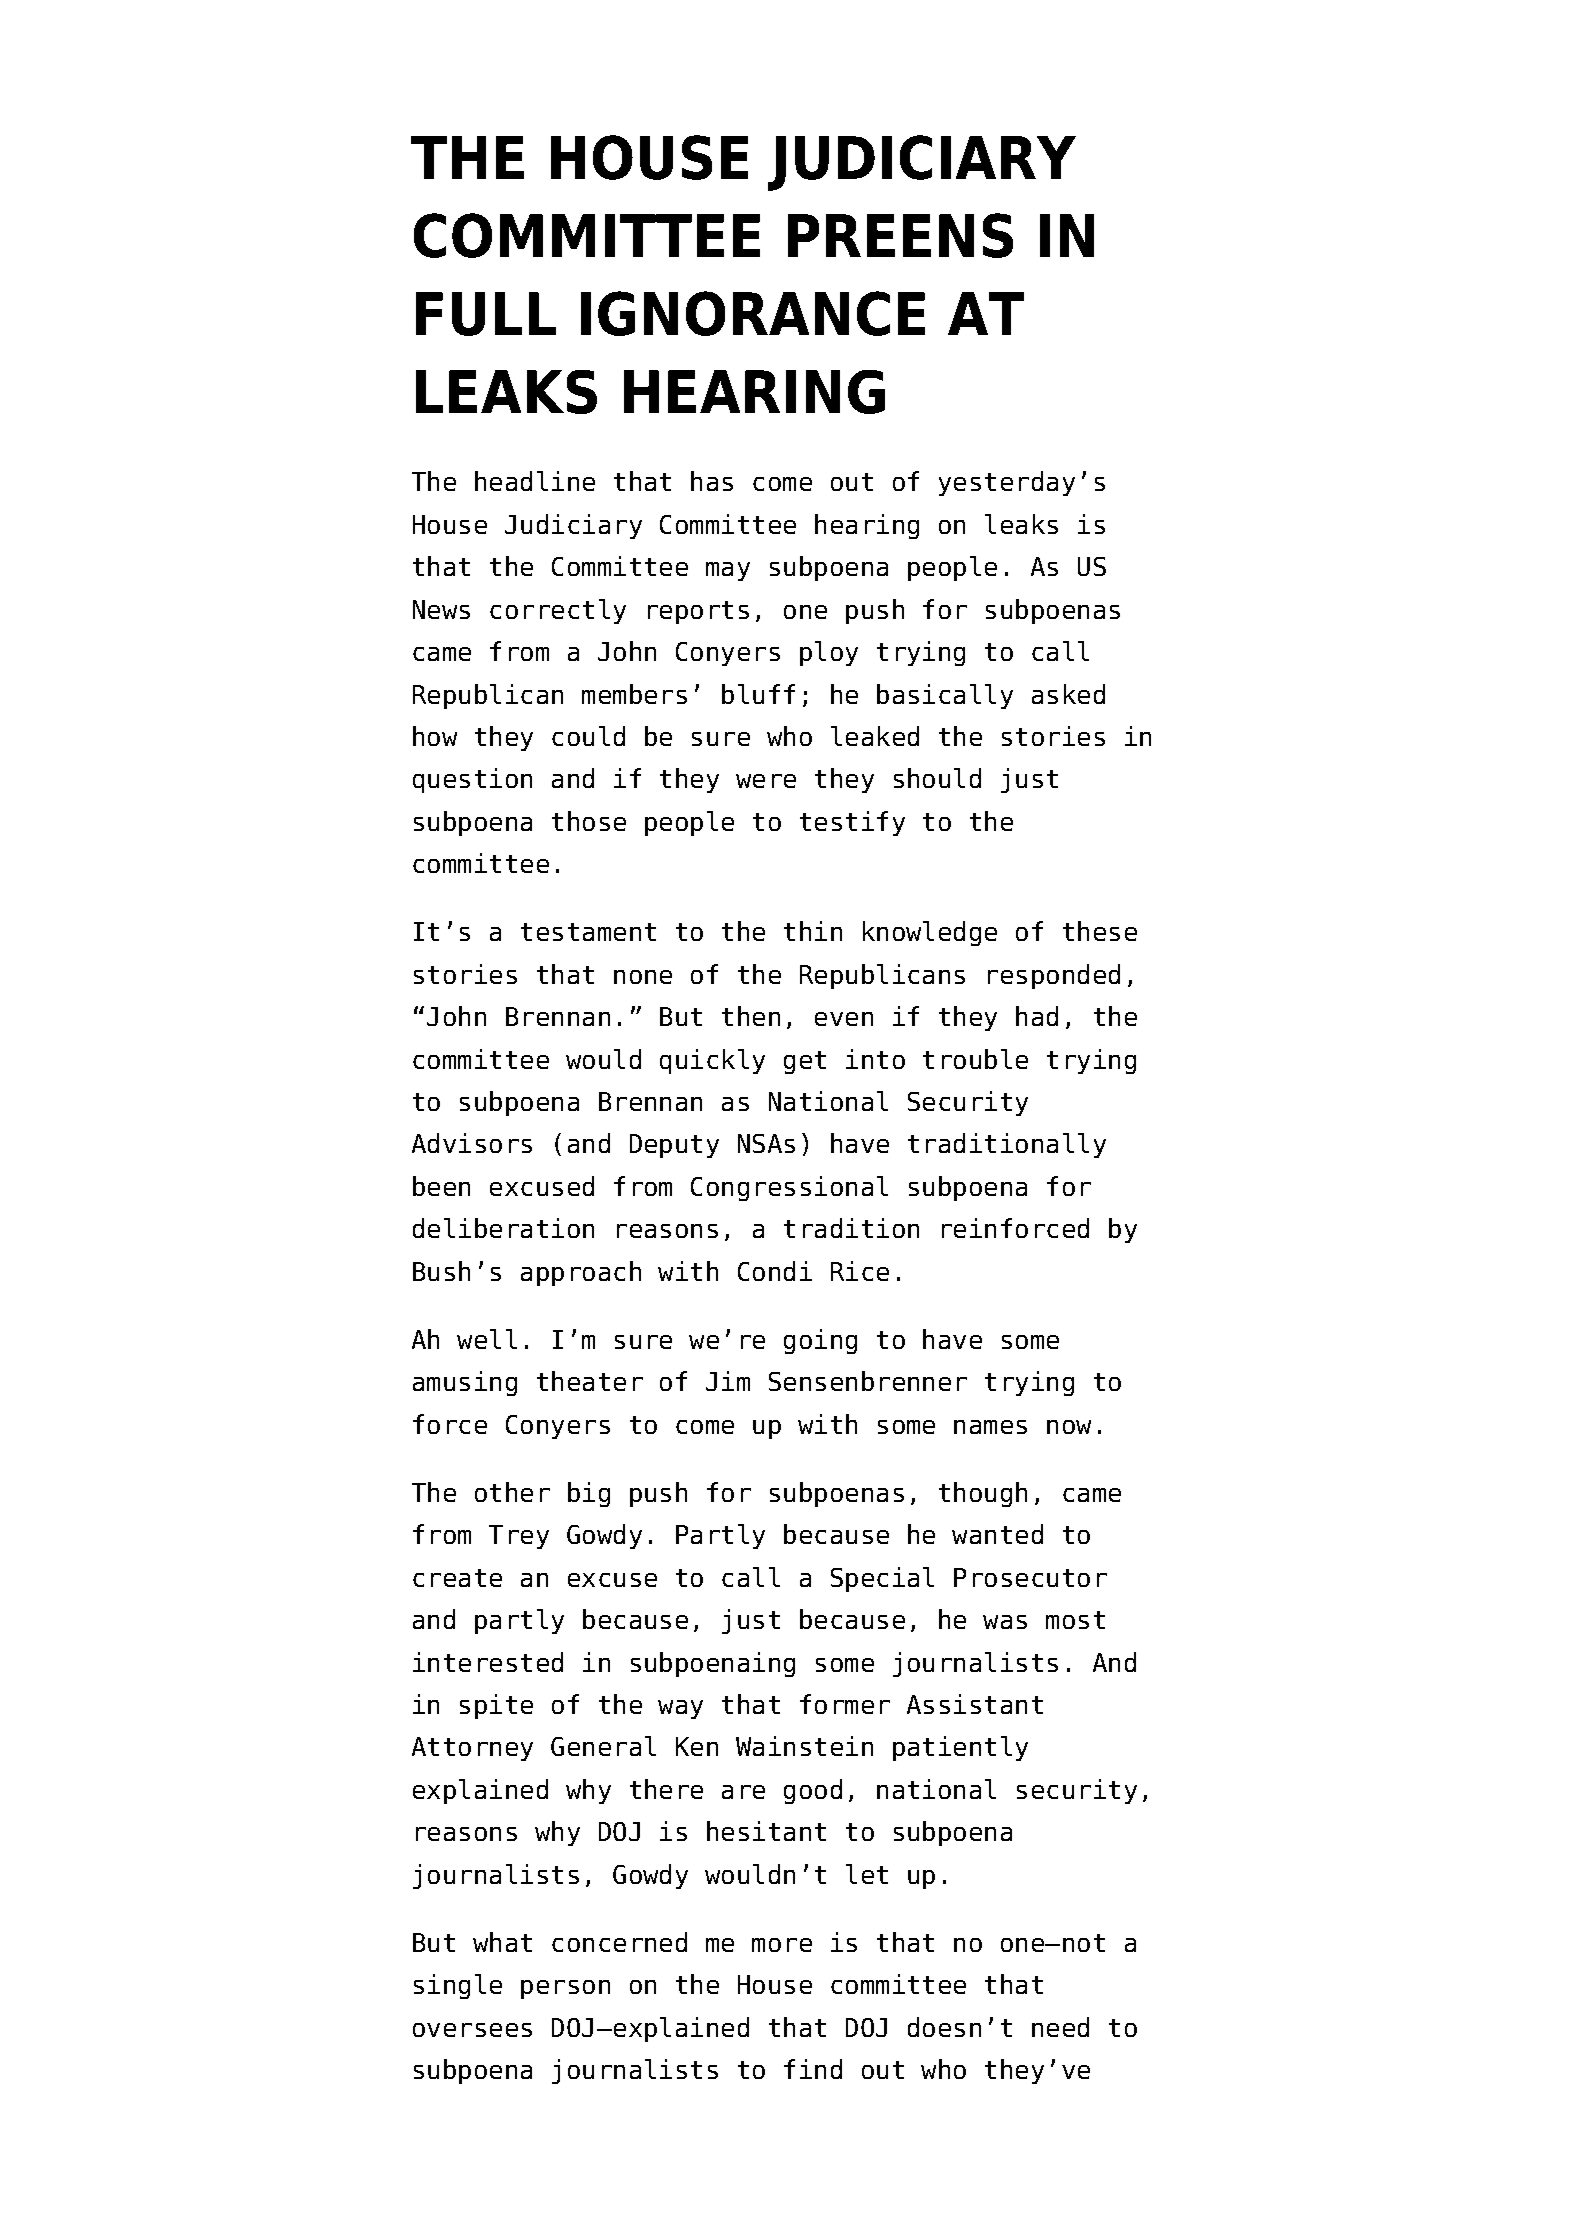 The height and width of the screenshot is (2220, 1569). I want to click on Prosecutor, so click(1030, 1577).
